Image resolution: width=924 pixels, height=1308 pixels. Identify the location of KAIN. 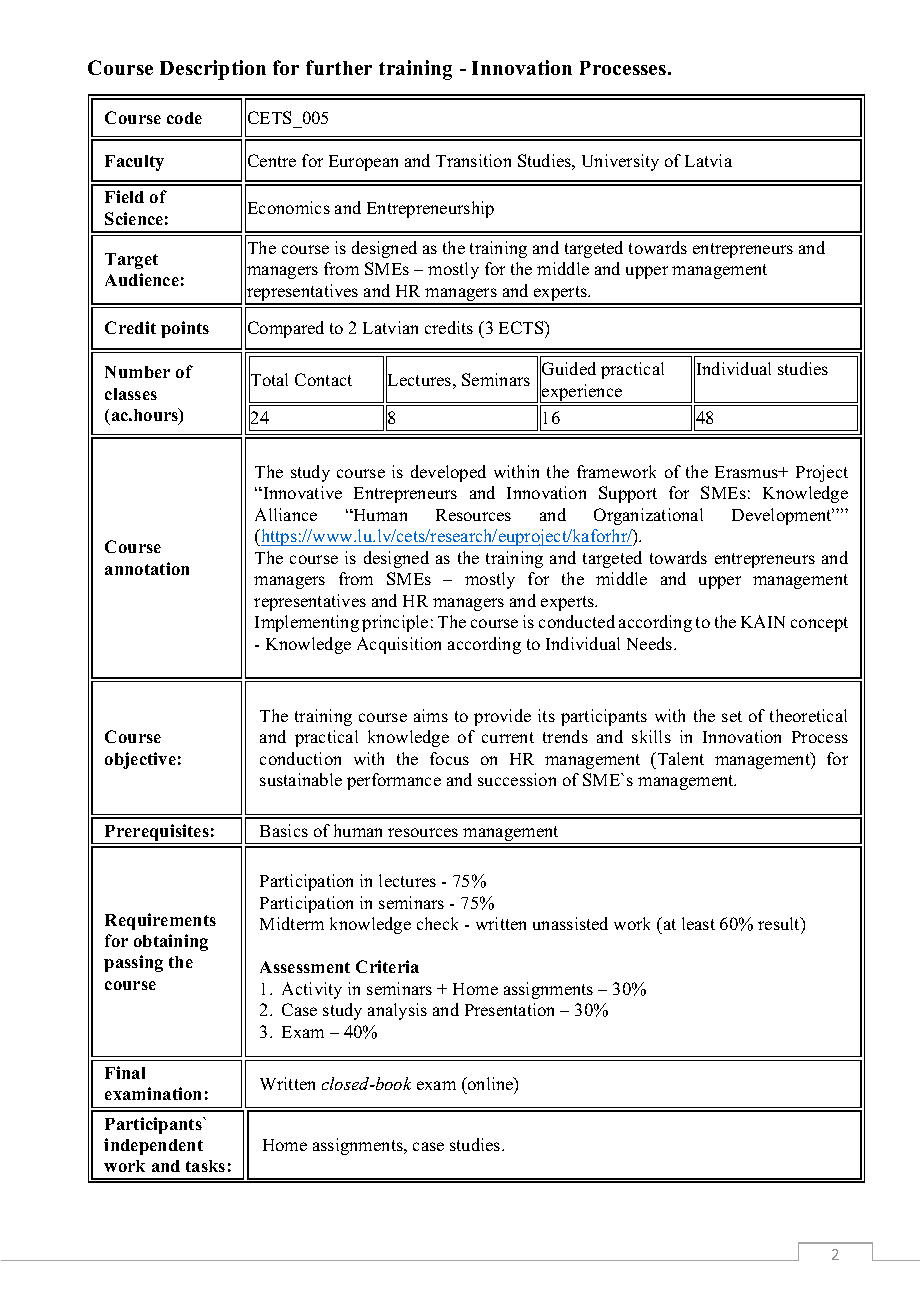
(763, 621).
